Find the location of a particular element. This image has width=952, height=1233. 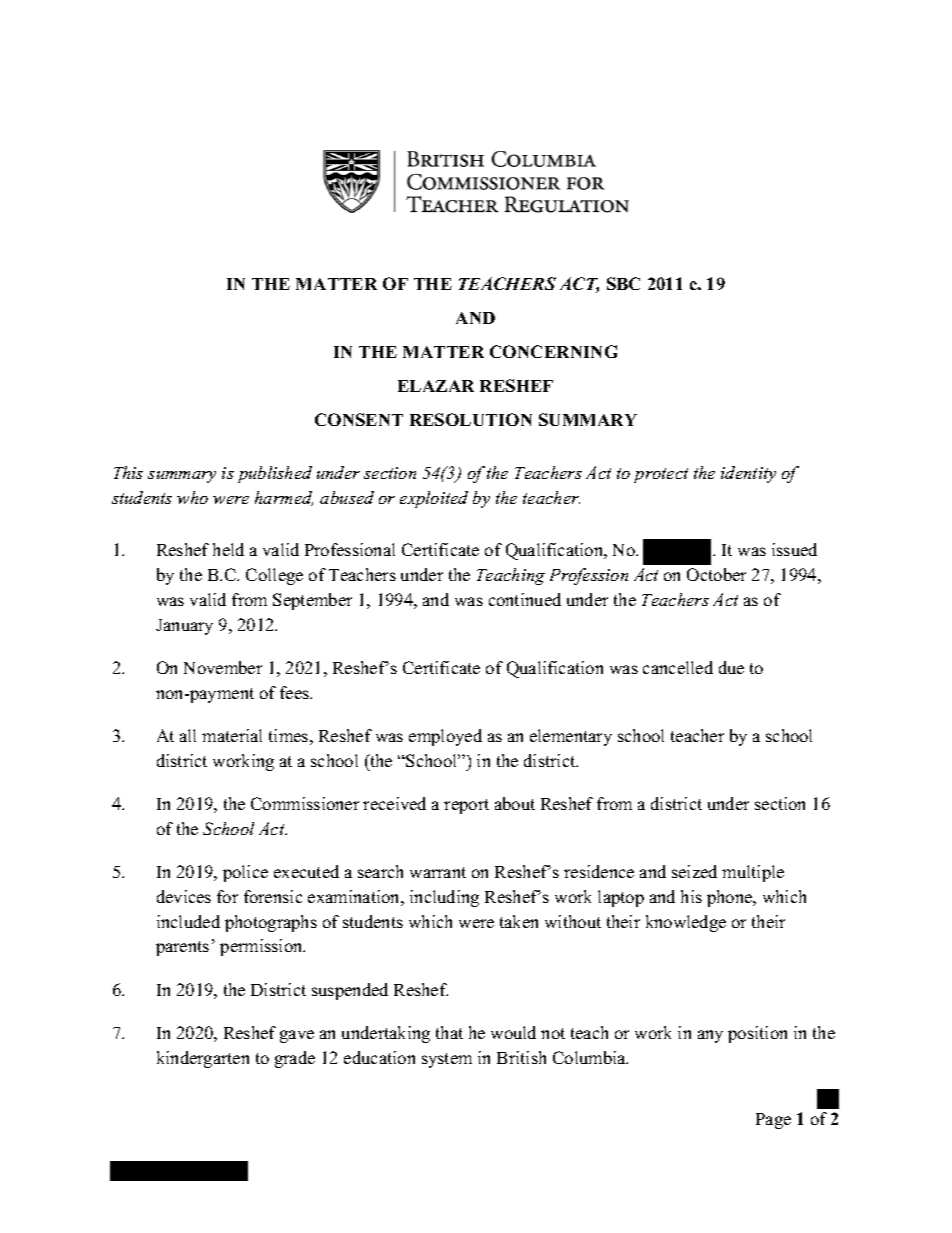

devices is located at coordinates (184, 896).
